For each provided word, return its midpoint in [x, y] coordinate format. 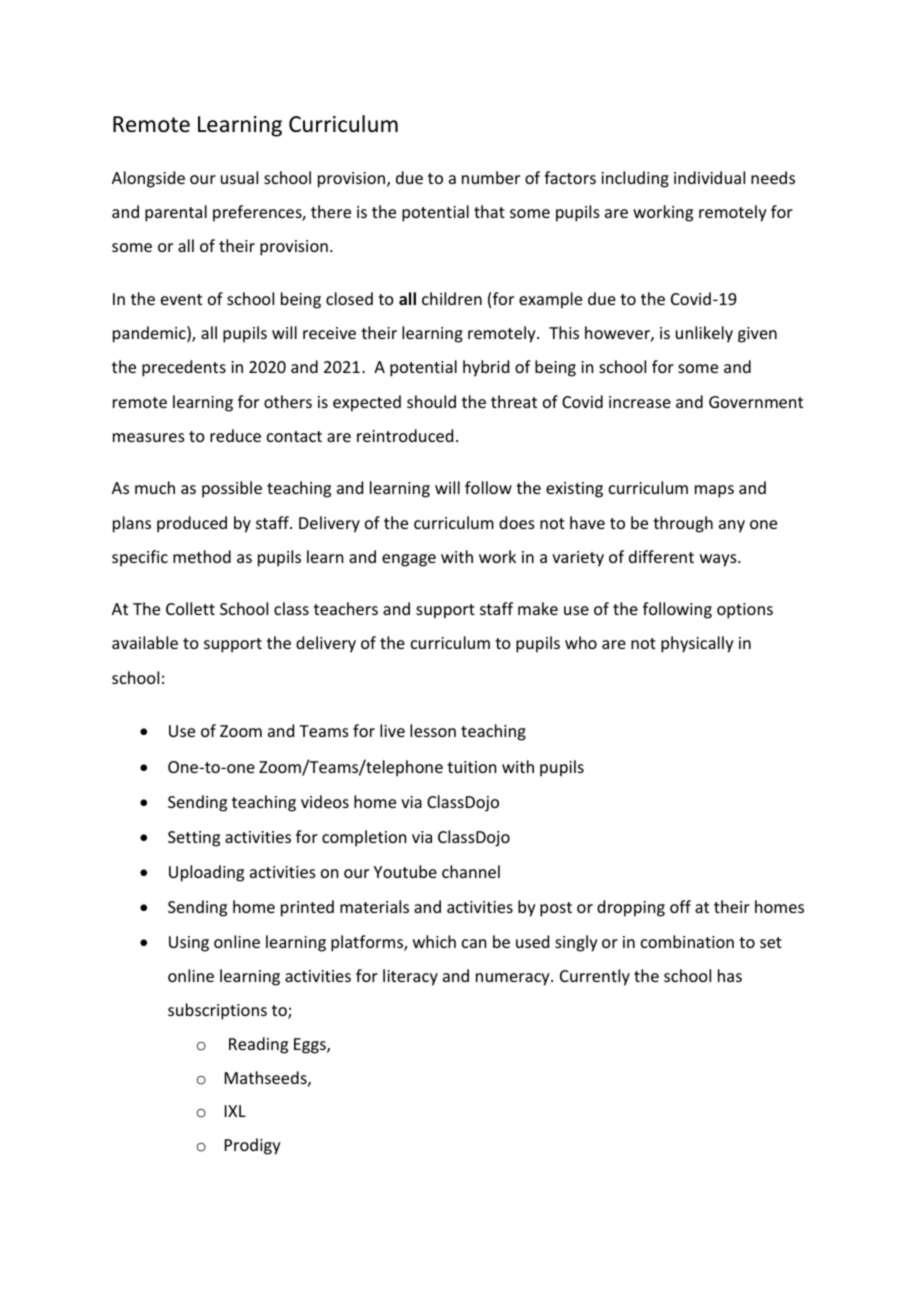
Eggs [311, 1046]
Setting [194, 839]
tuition [471, 767]
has [730, 975]
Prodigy [253, 1146]
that [489, 211]
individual [709, 177]
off [680, 906]
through [683, 524]
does [517, 522]
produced [192, 524]
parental [176, 213]
